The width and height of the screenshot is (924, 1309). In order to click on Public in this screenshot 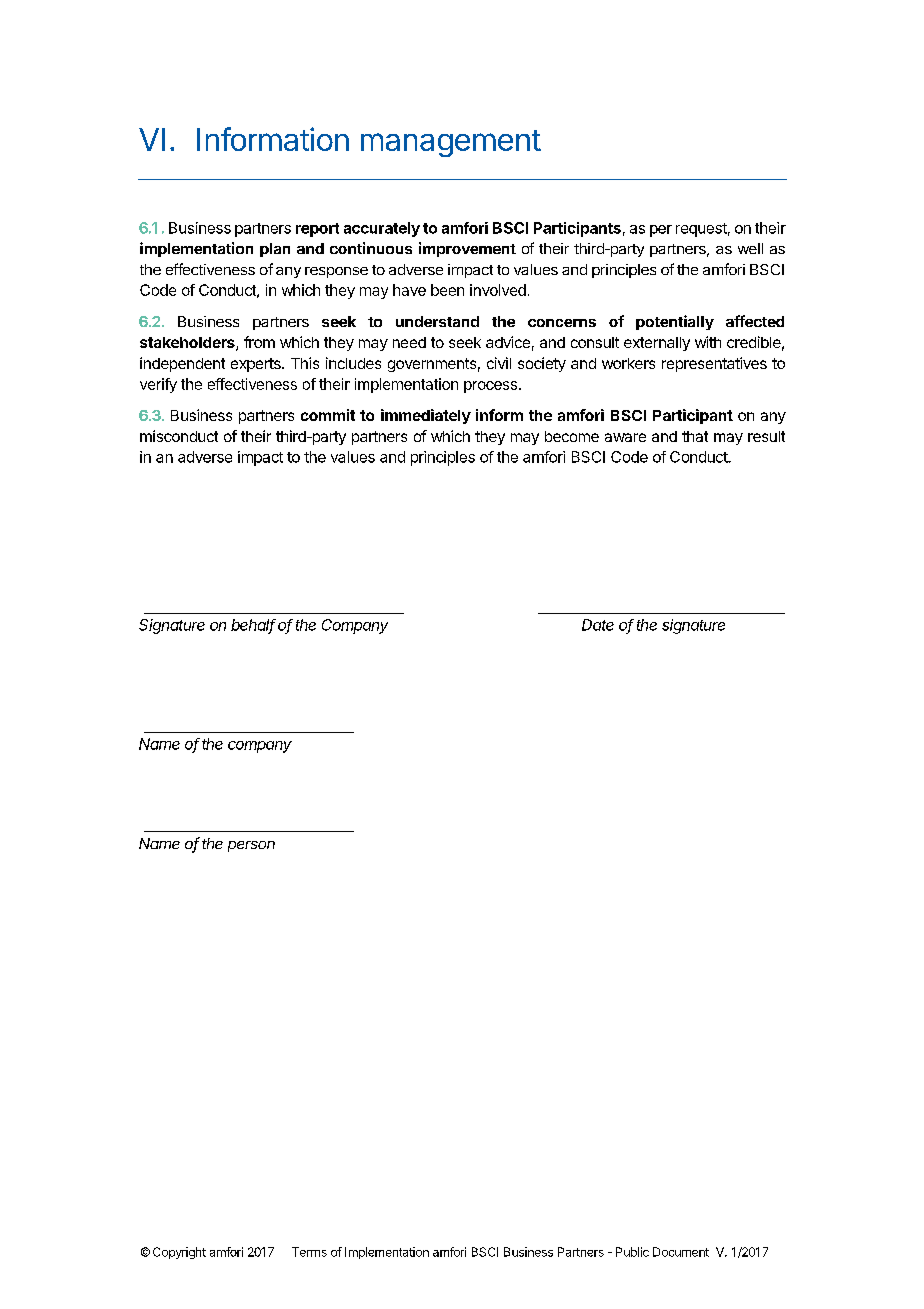, I will do `click(632, 1252)`.
